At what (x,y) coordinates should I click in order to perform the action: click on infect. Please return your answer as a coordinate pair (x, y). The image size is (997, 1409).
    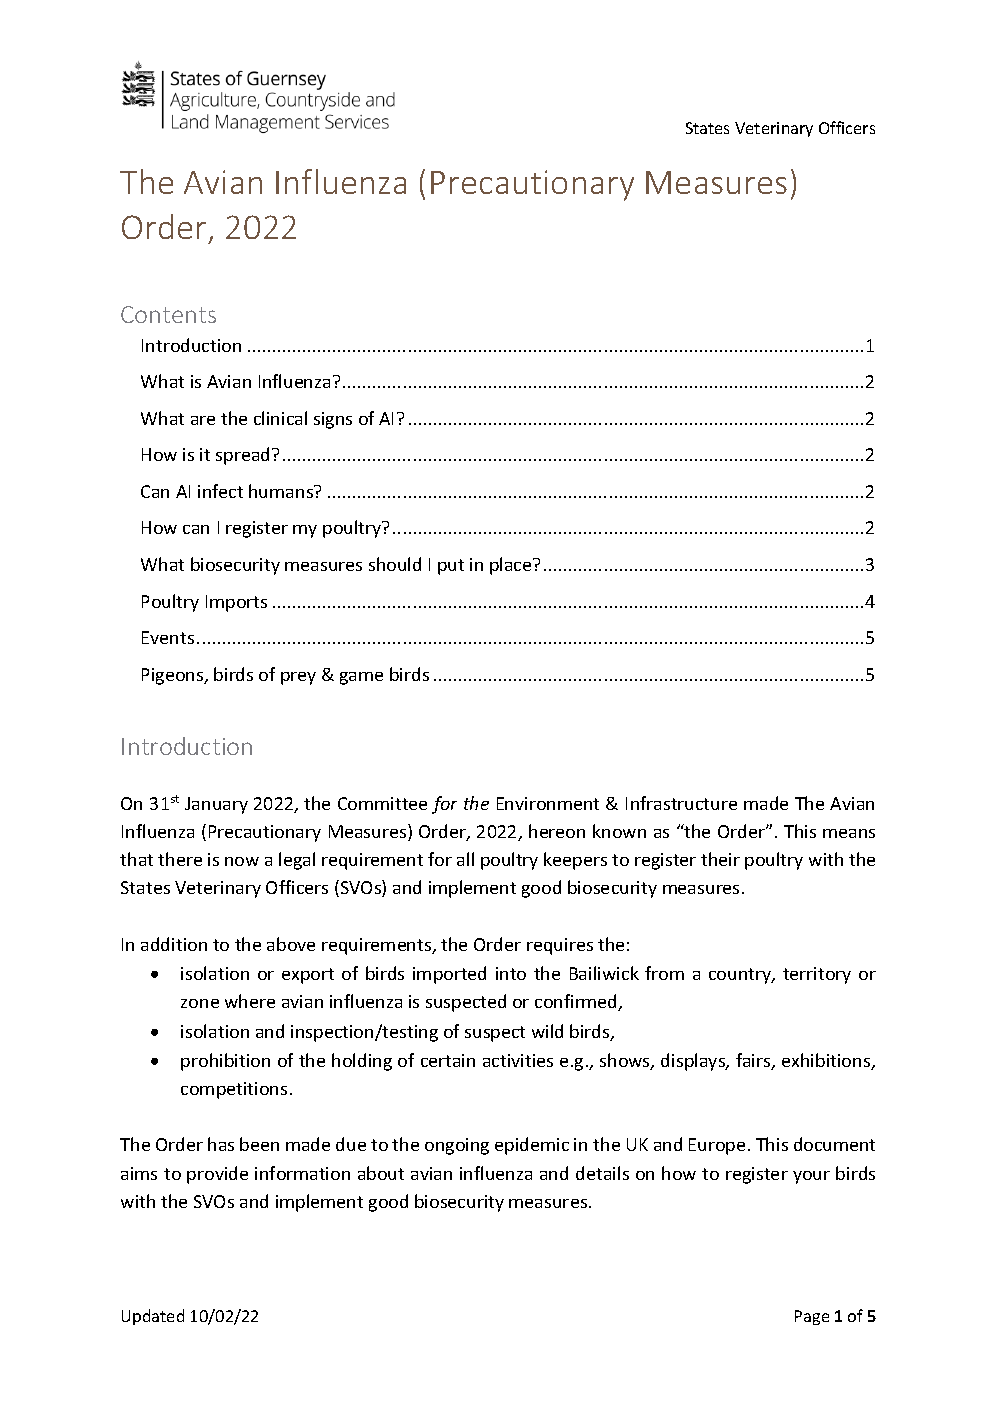
    Looking at the image, I should click on (220, 491).
